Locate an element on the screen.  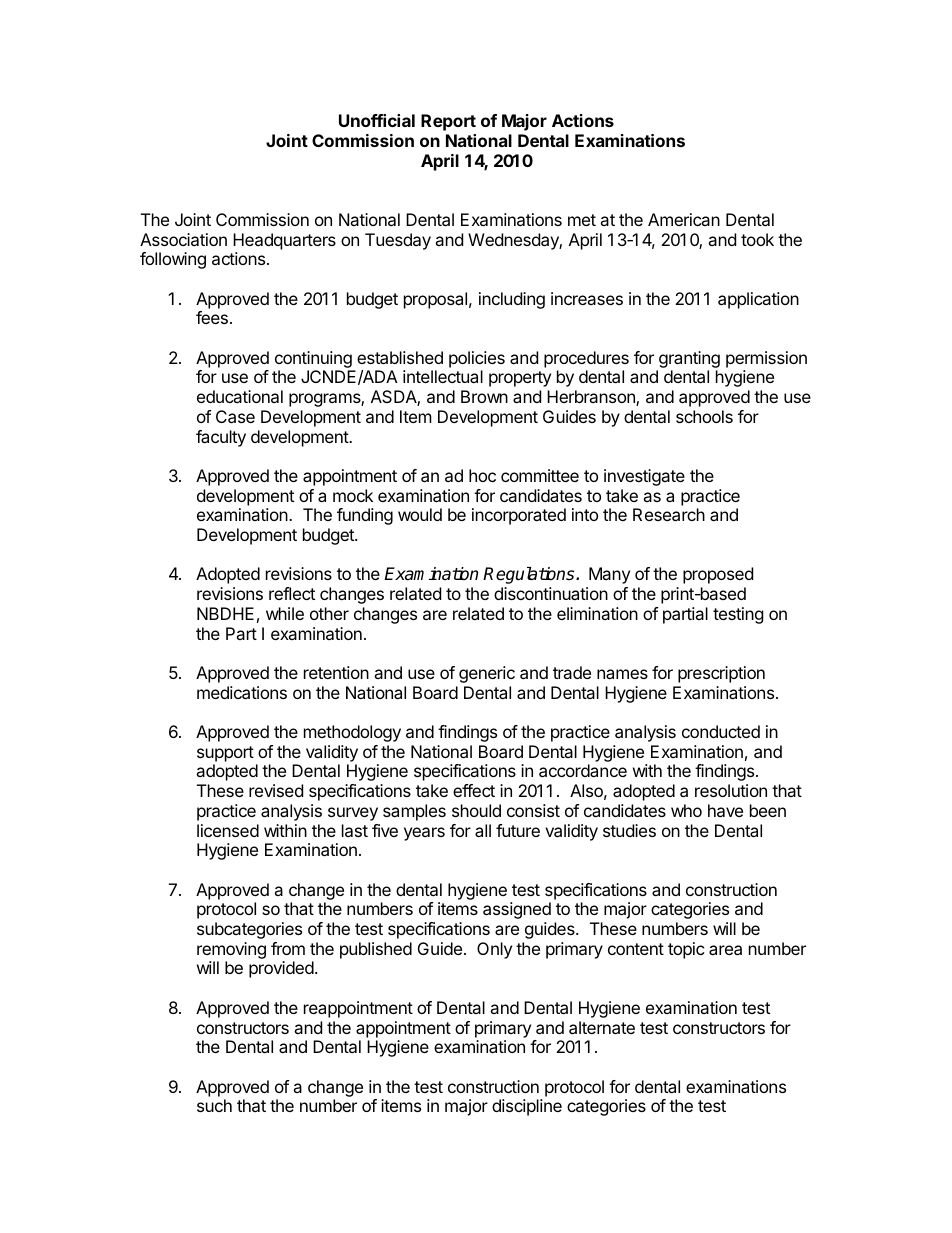
while is located at coordinates (285, 613).
